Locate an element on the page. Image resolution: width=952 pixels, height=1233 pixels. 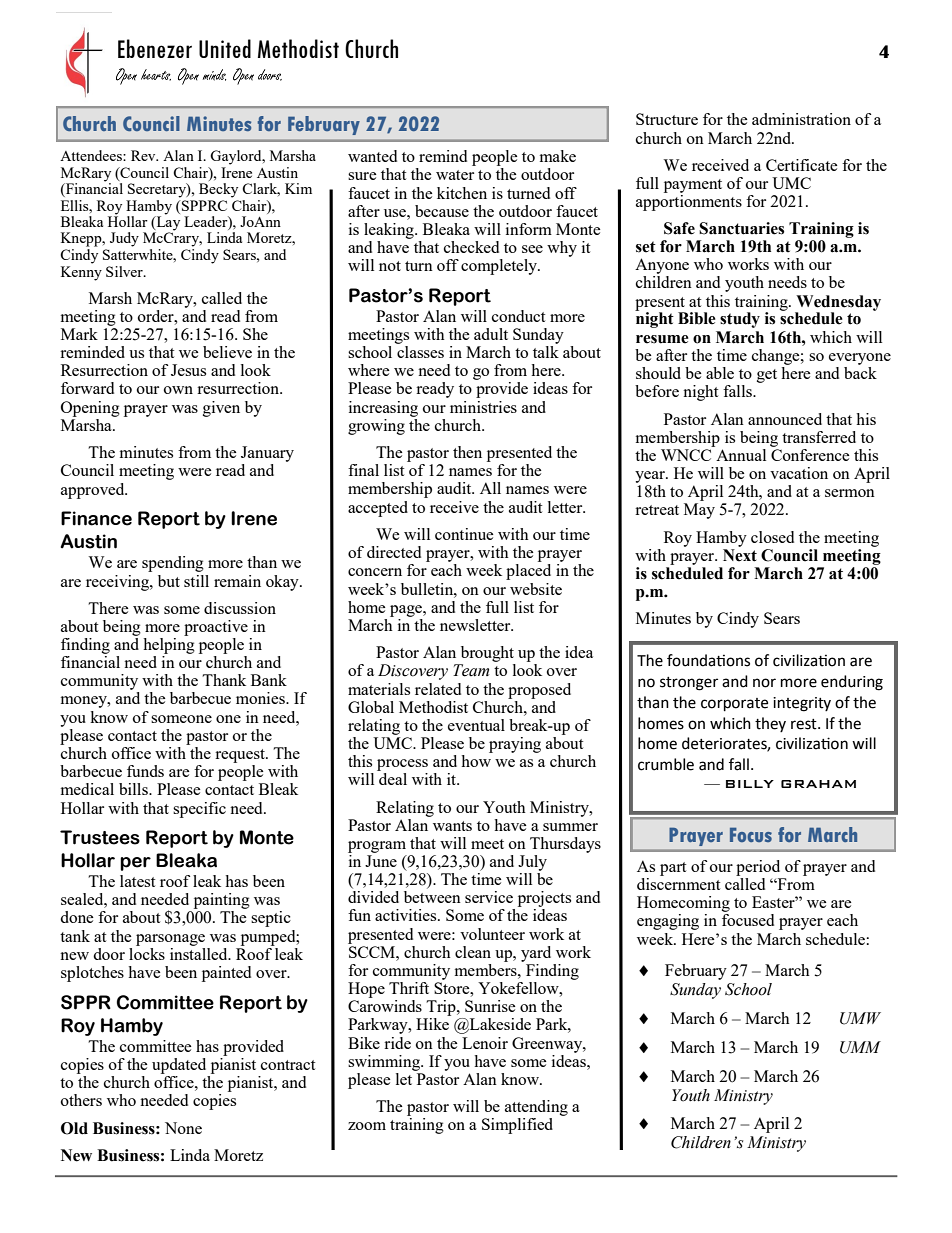
Silver is located at coordinates (125, 271).
